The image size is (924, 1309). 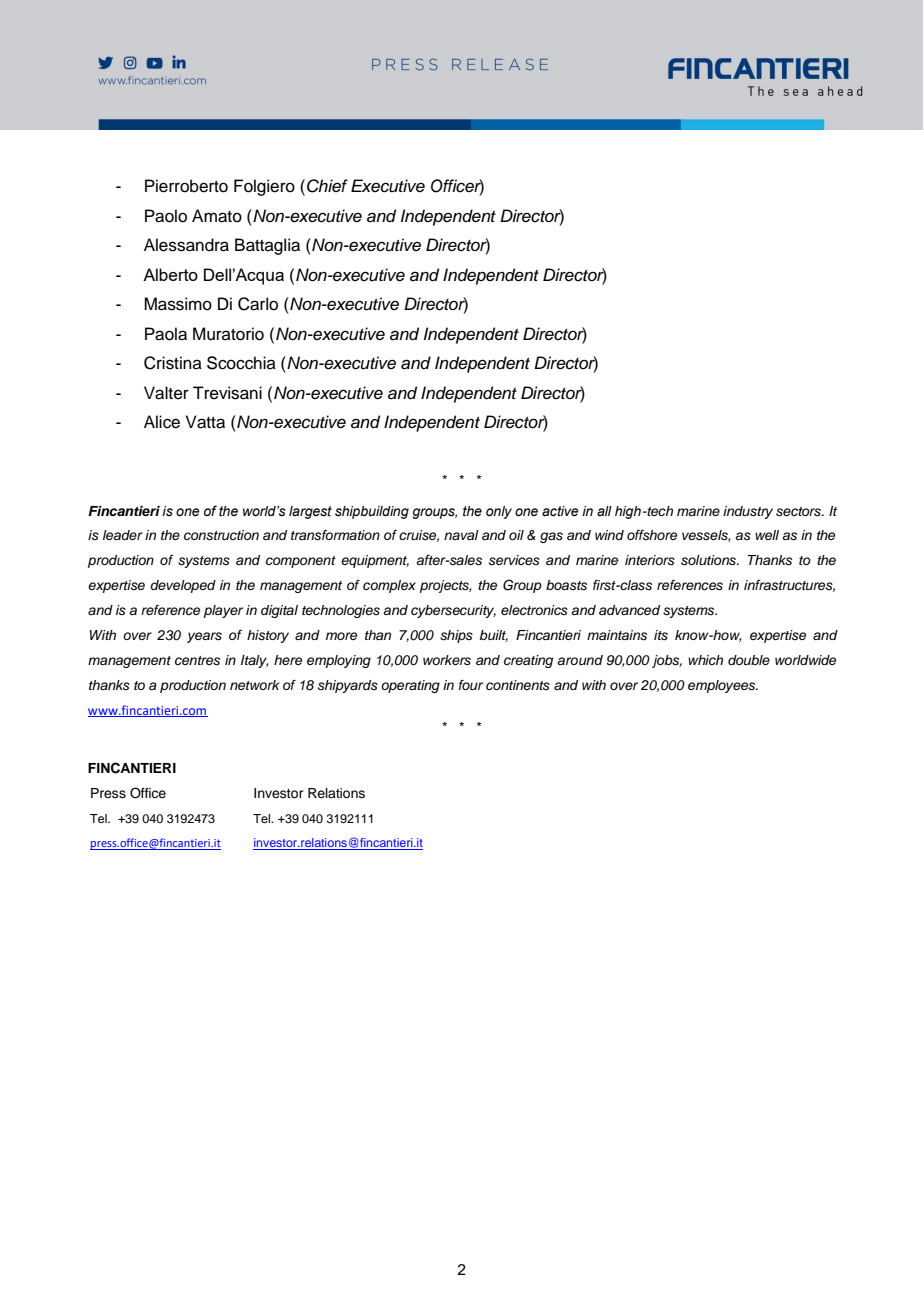 I want to click on developed, so click(x=183, y=586).
